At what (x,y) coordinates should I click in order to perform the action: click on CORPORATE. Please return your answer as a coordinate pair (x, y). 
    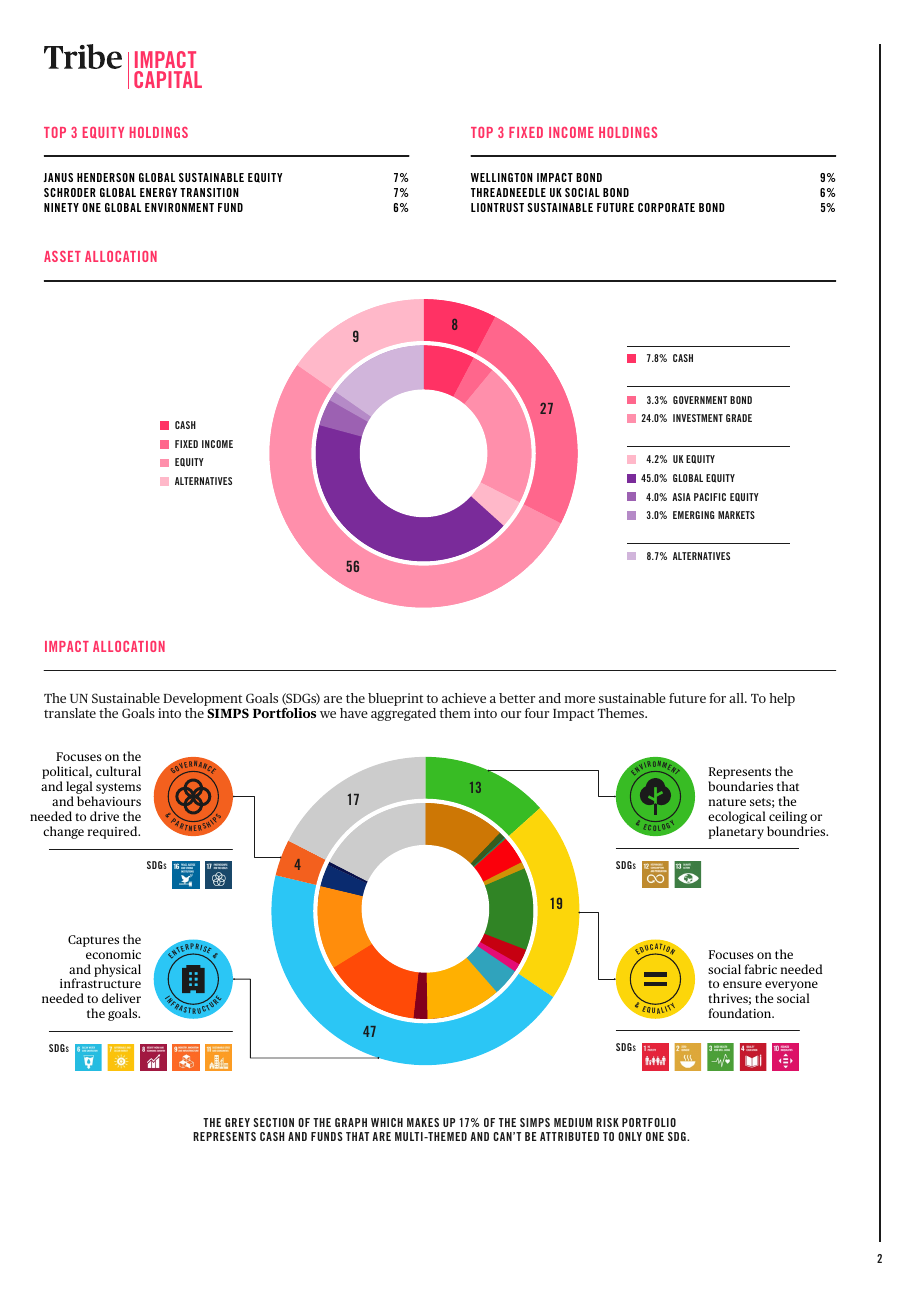
    Looking at the image, I should click on (666, 207).
